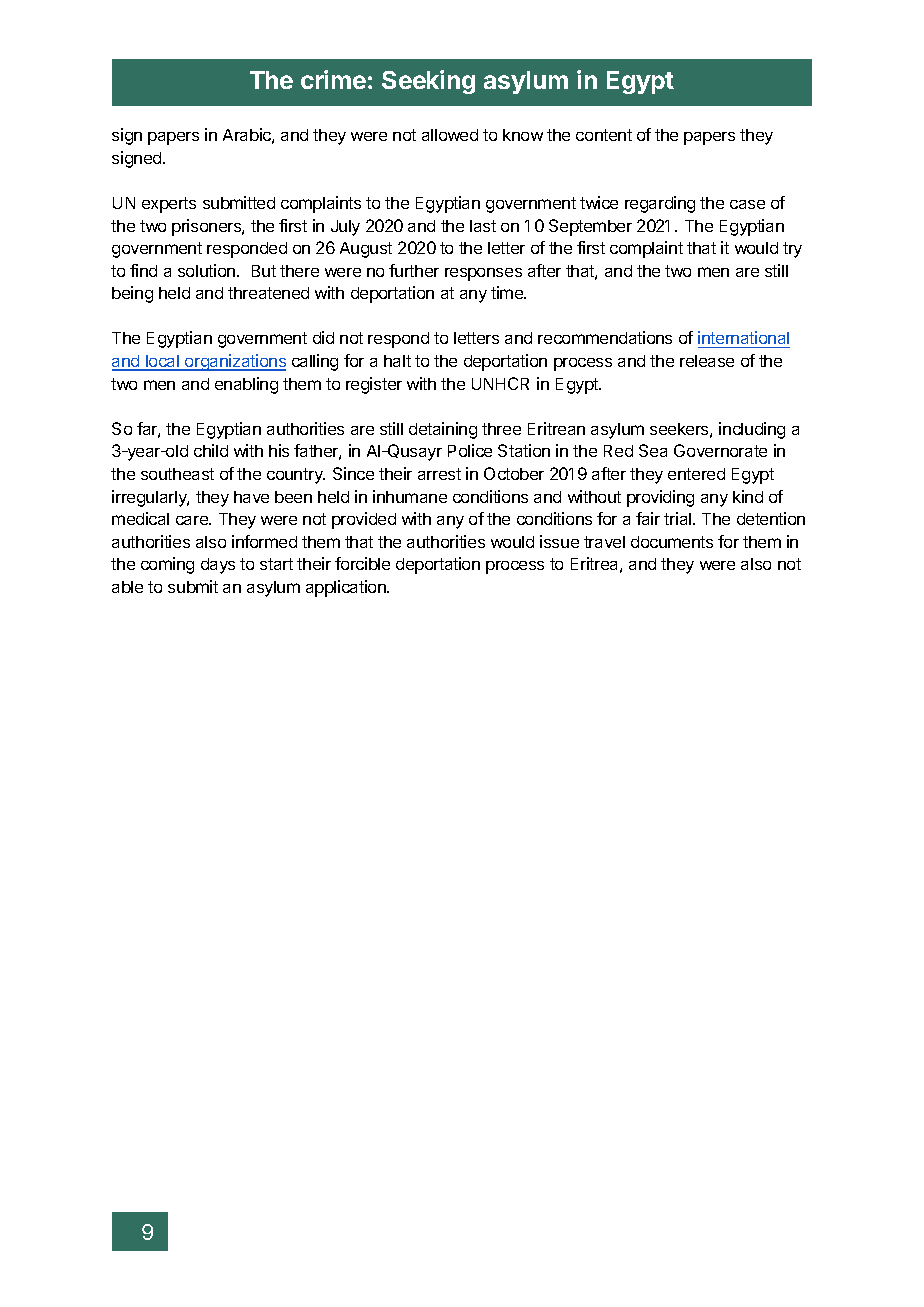 The height and width of the screenshot is (1307, 924). Describe the element at coordinates (470, 450) in the screenshot. I see `Police` at that location.
